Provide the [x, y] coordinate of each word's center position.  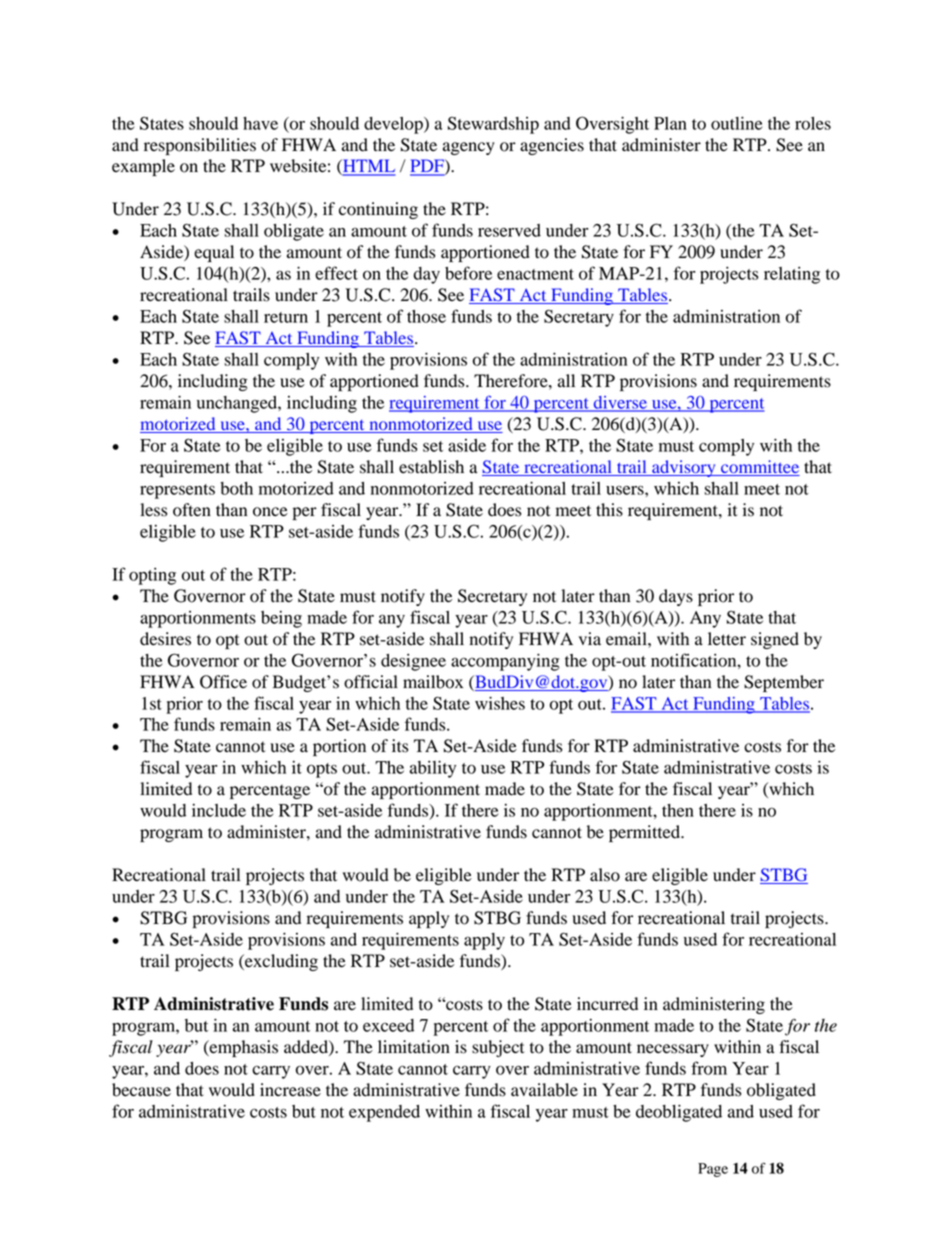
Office [223, 682]
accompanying [505, 662]
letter [727, 639]
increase [290, 1090]
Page [713, 1170]
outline [736, 123]
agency [469, 148]
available [544, 1090]
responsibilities [200, 146]
